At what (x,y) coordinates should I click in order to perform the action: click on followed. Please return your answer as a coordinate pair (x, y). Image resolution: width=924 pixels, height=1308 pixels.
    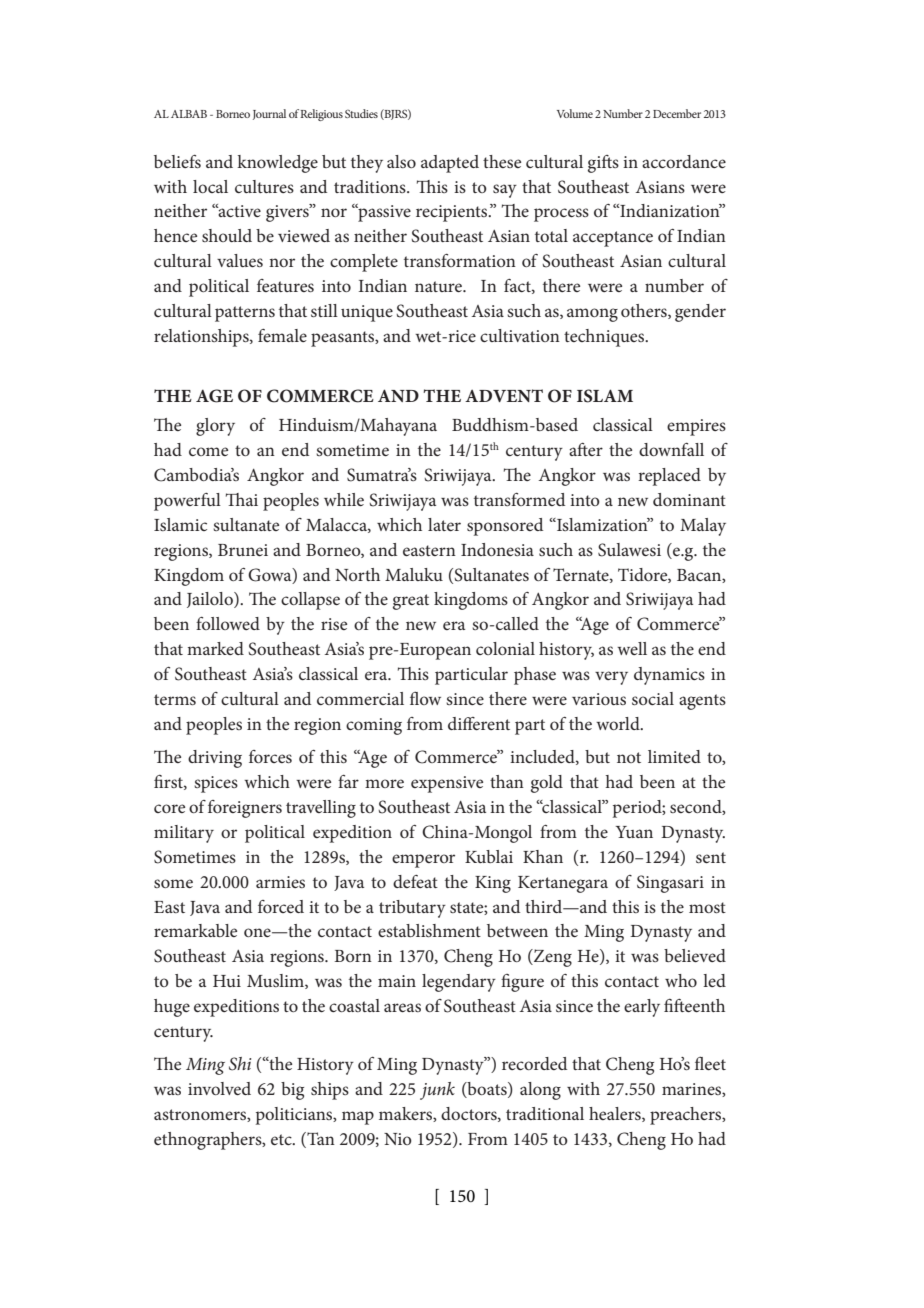
    Looking at the image, I should click on (228, 623).
